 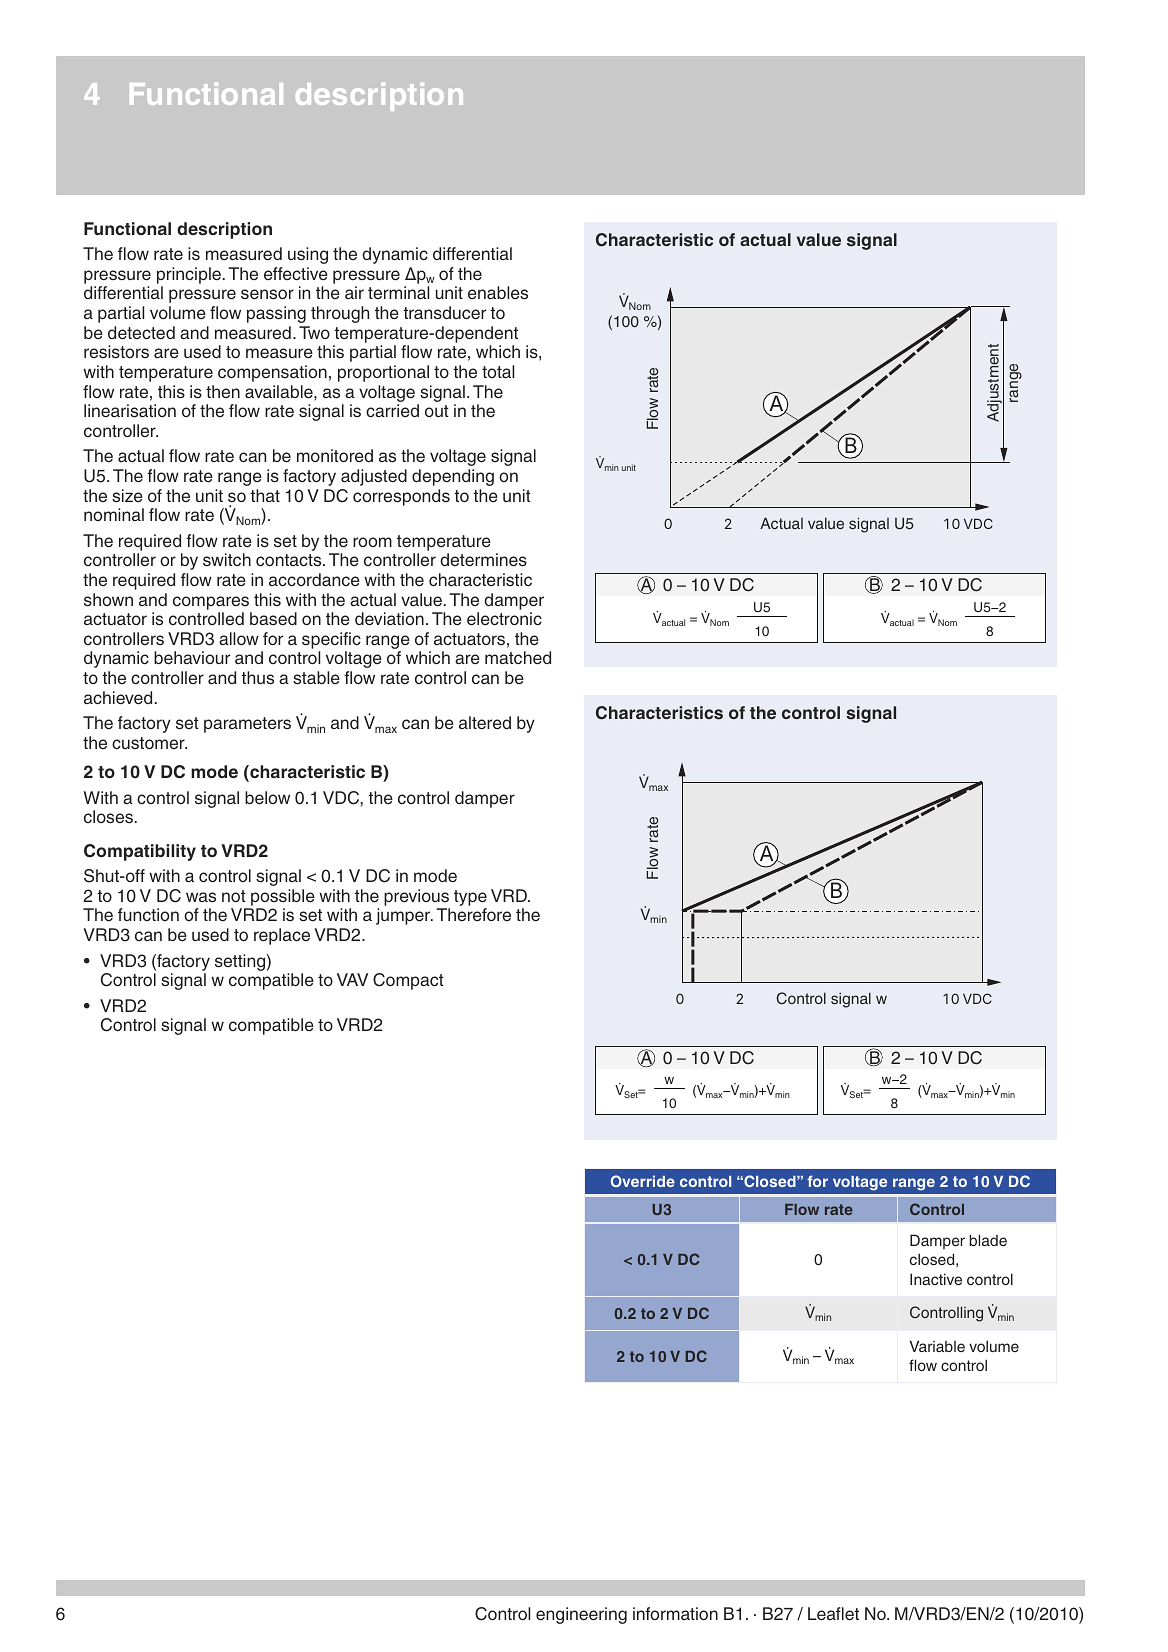 I want to click on VAV, so click(x=352, y=979).
